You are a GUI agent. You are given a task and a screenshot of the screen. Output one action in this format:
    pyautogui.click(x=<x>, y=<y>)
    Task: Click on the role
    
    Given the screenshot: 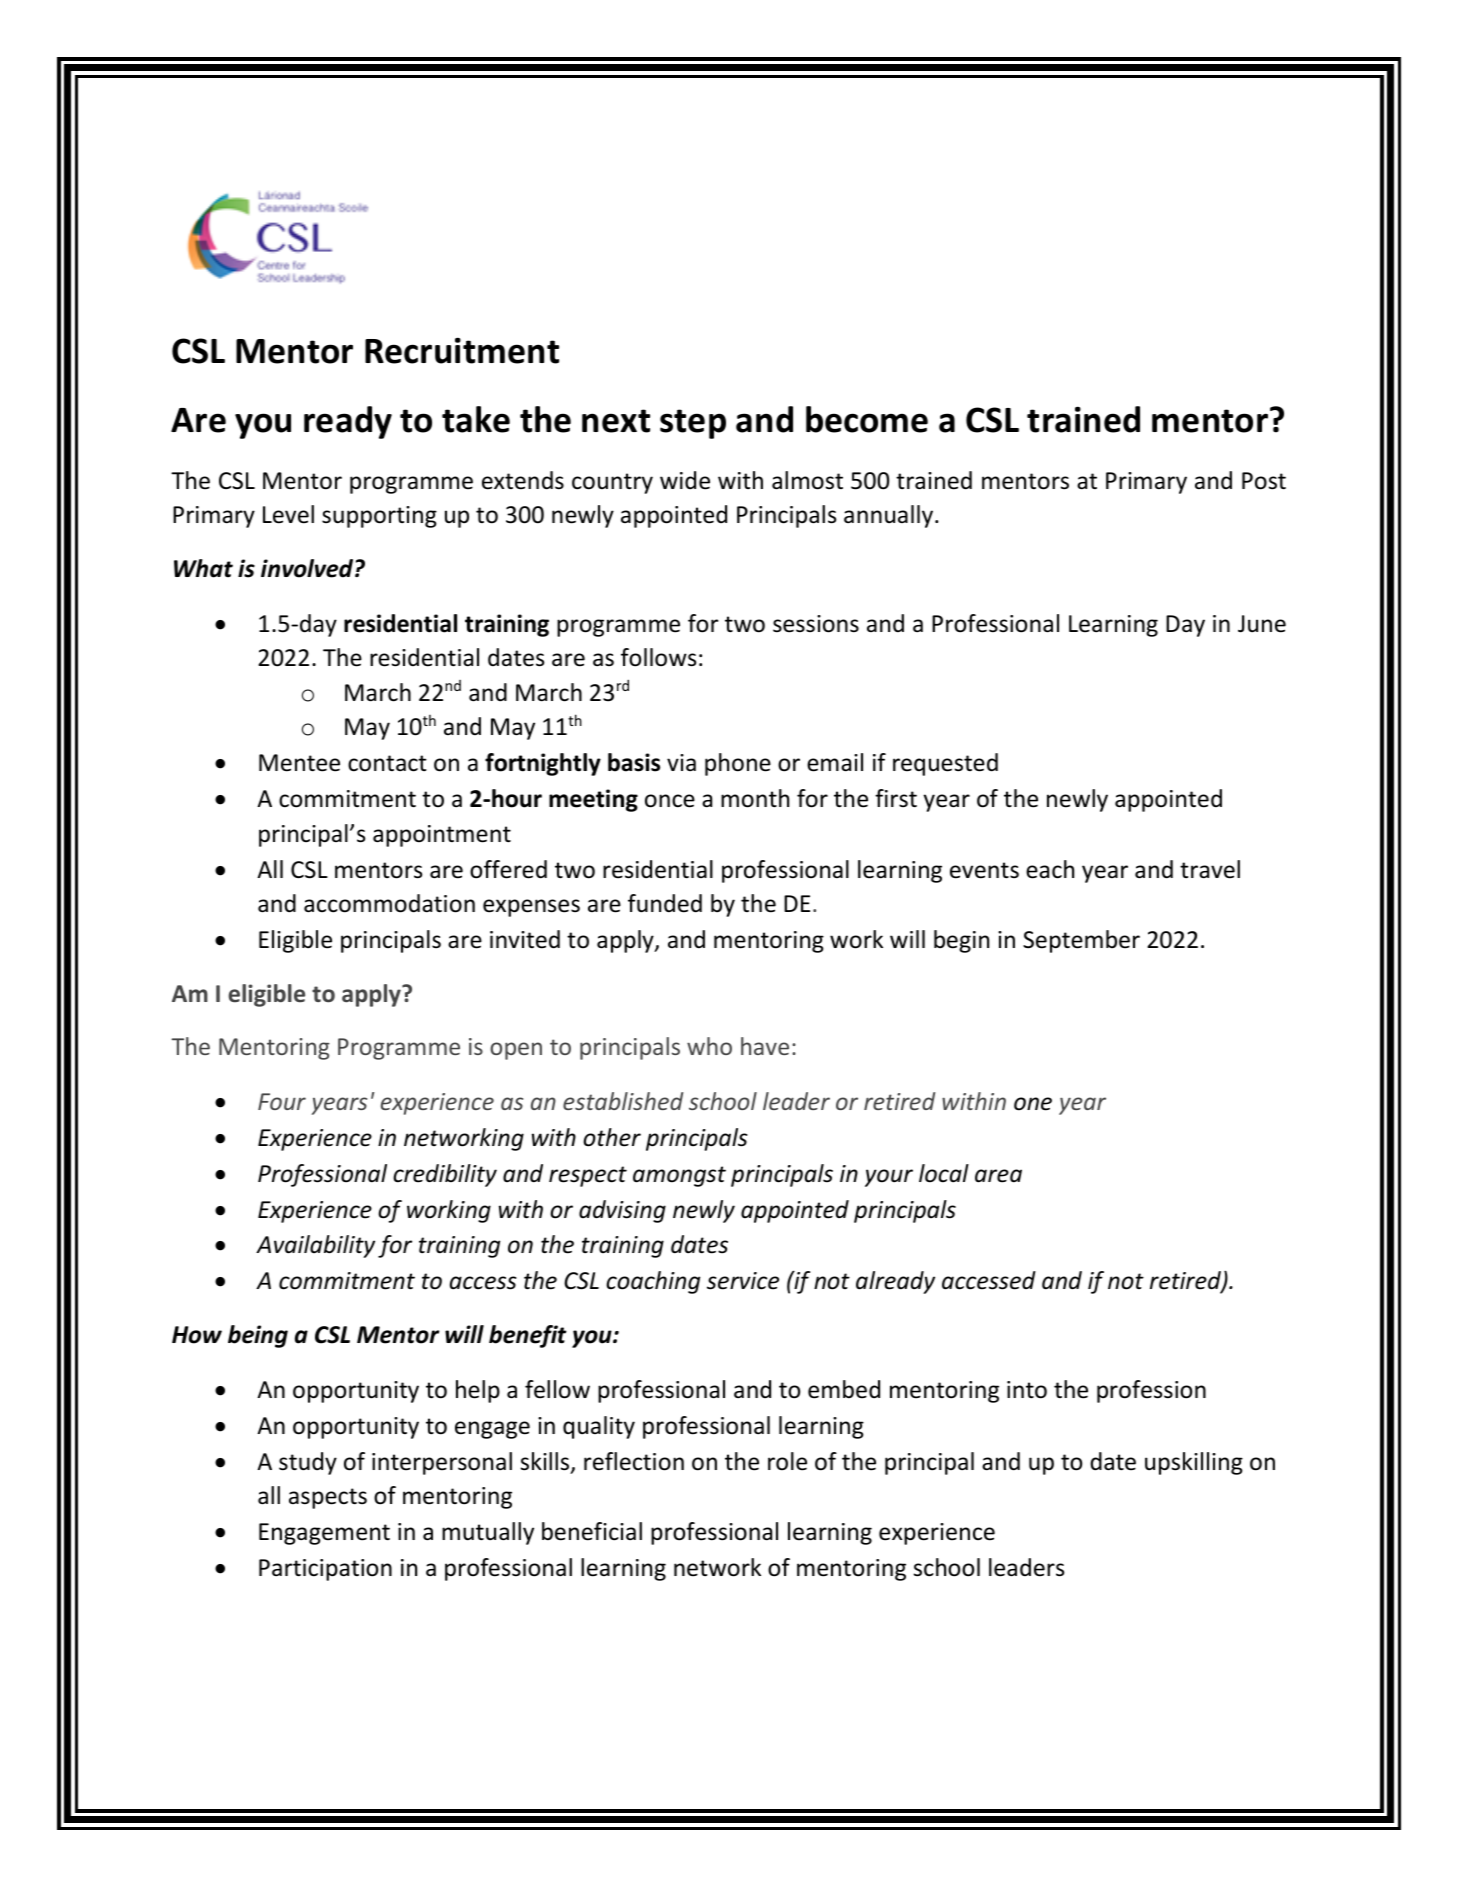 What is the action you would take?
    pyautogui.click(x=787, y=1461)
